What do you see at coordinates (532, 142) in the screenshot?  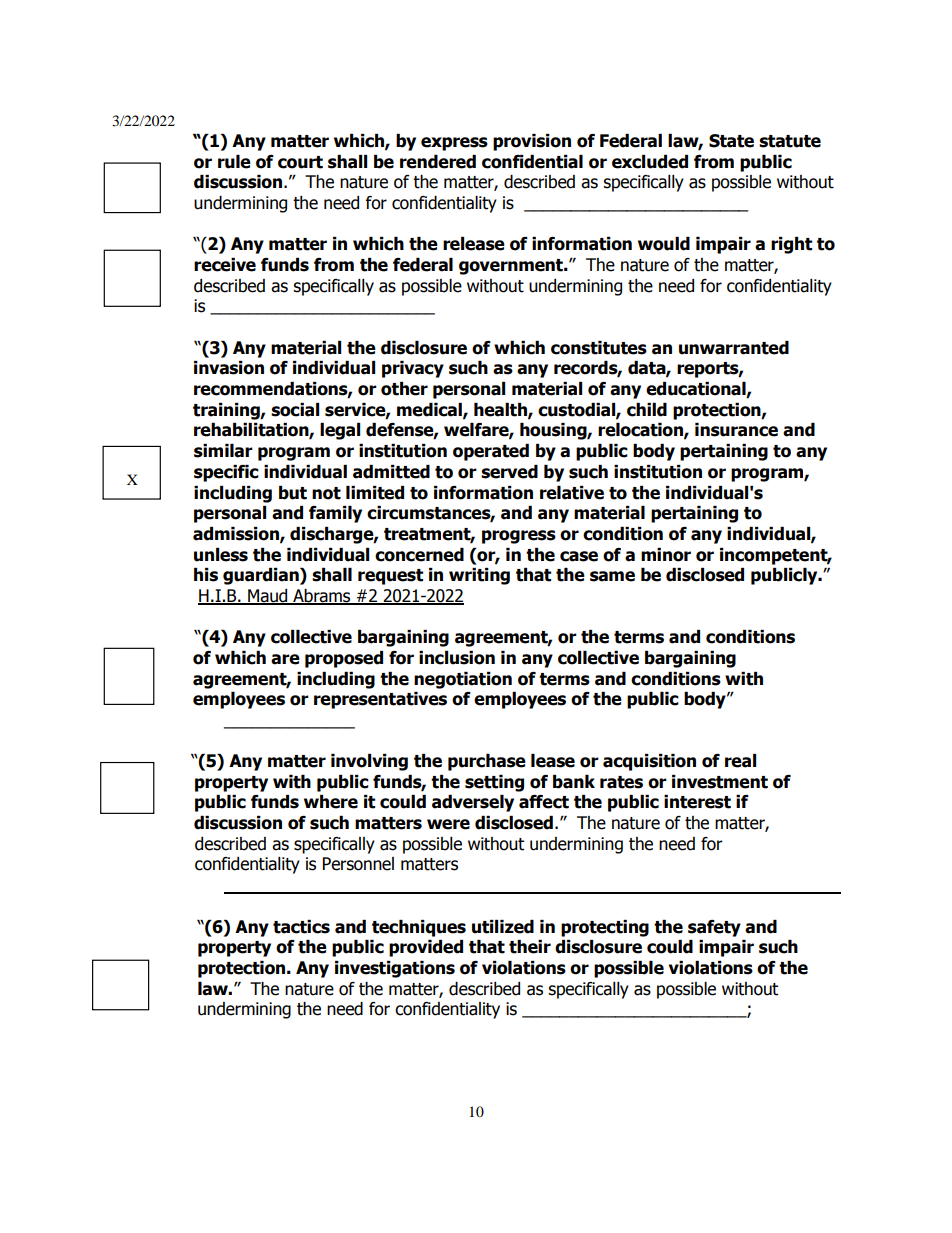 I see `provision` at bounding box center [532, 142].
